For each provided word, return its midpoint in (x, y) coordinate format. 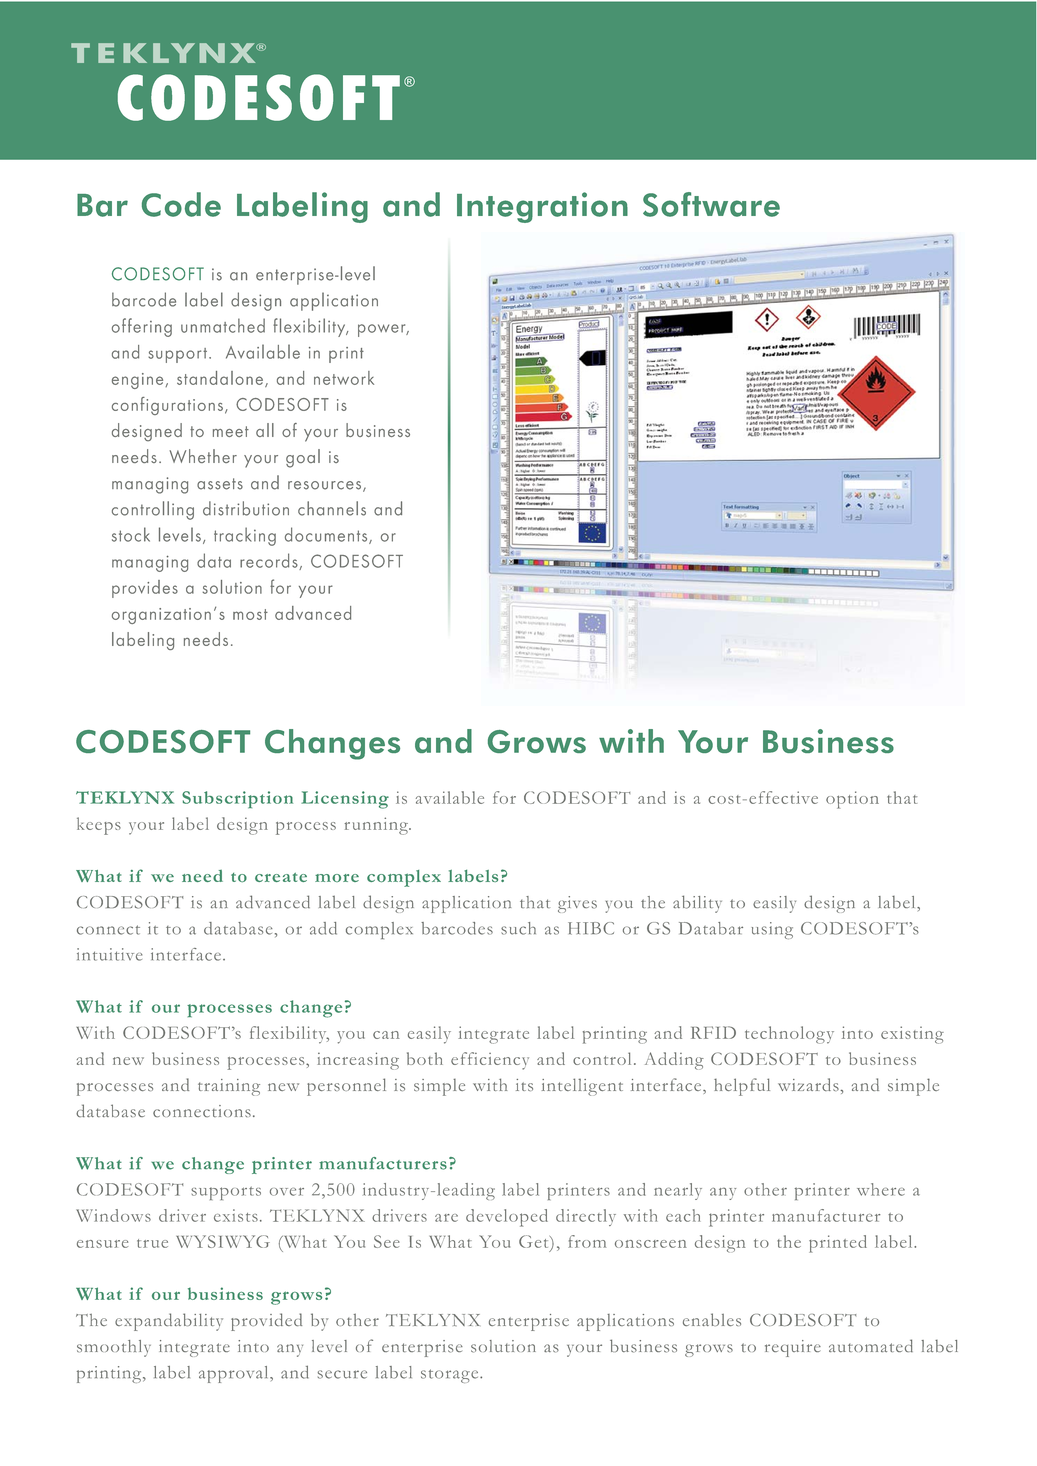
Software (711, 204)
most (250, 614)
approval (235, 1374)
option (852, 800)
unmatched (223, 325)
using (772, 930)
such (518, 928)
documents (327, 535)
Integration (542, 207)
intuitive (109, 954)
